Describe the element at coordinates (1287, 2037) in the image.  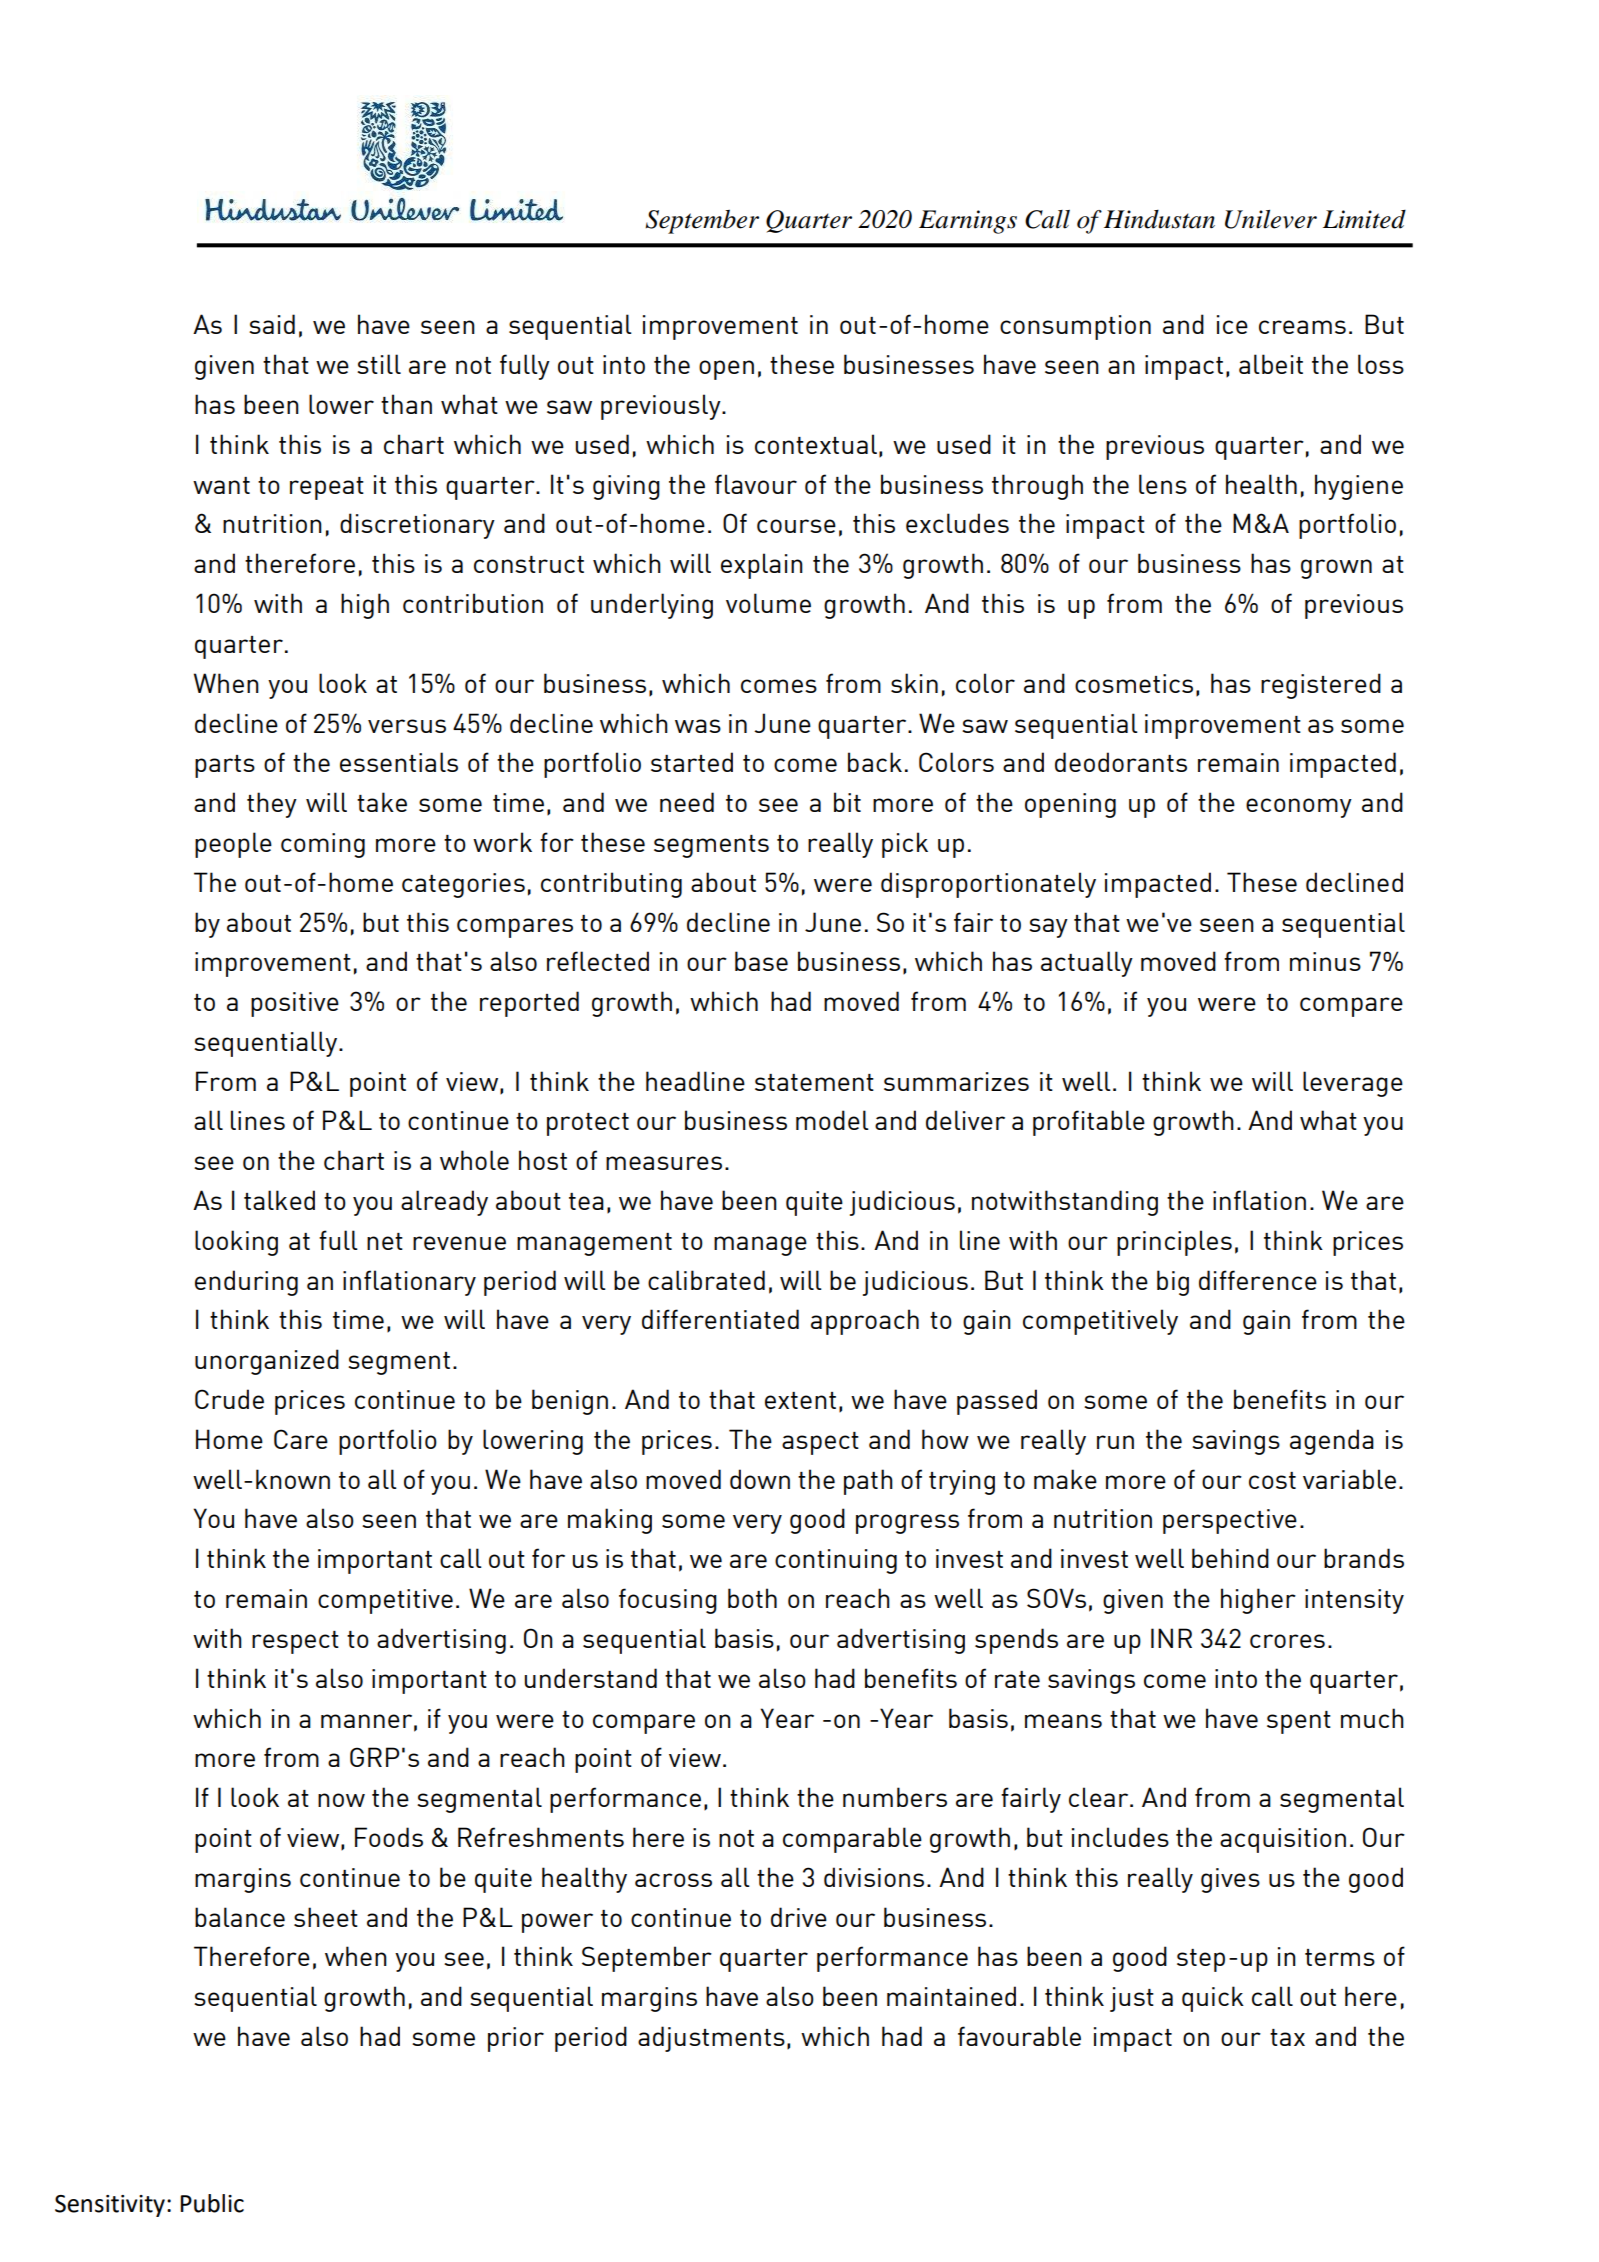
I see `tax` at that location.
